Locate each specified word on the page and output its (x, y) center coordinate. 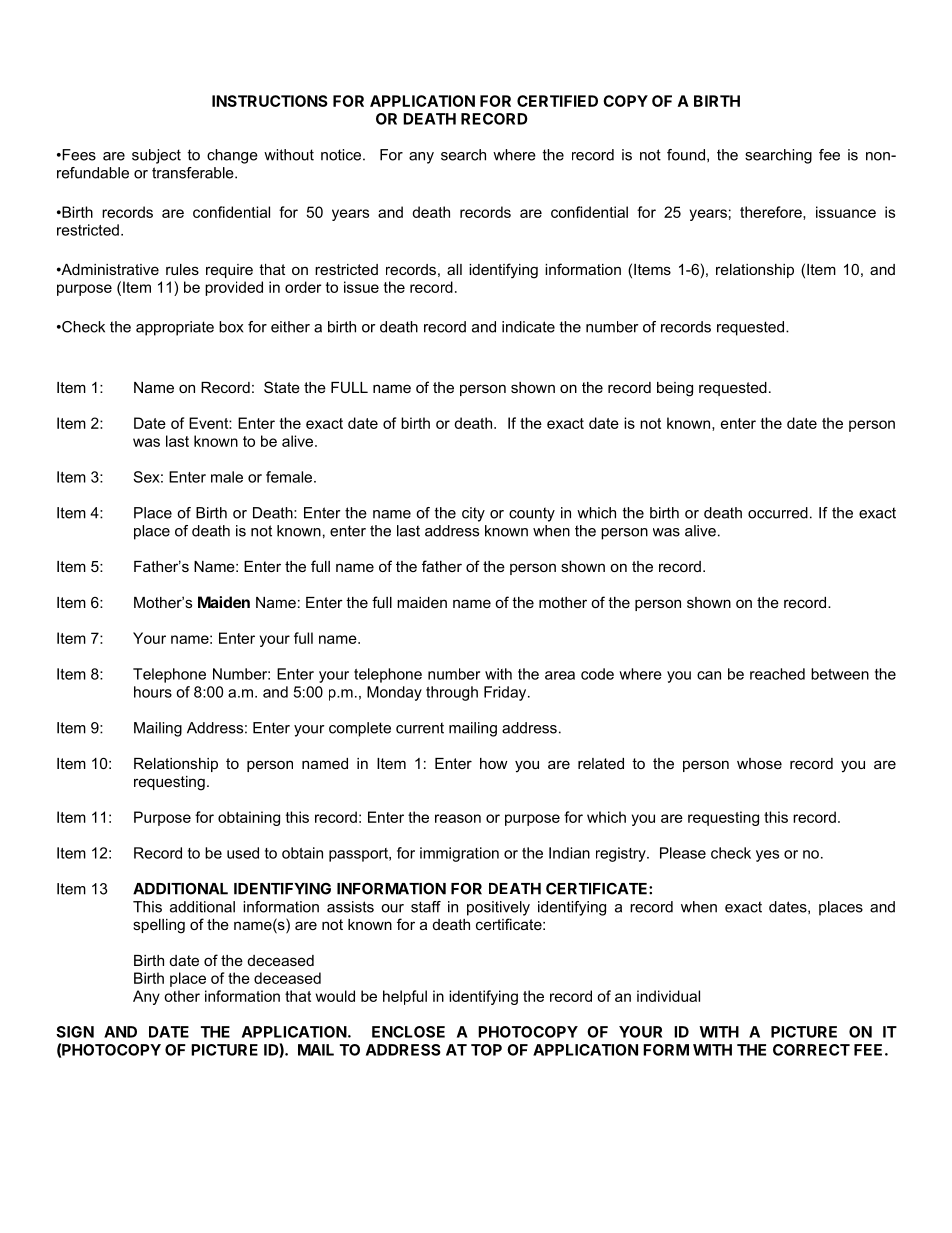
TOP (486, 1050)
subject (156, 156)
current (420, 728)
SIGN (75, 1032)
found (686, 155)
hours (153, 692)
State (282, 387)
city (473, 514)
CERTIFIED (557, 101)
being (675, 389)
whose (759, 763)
